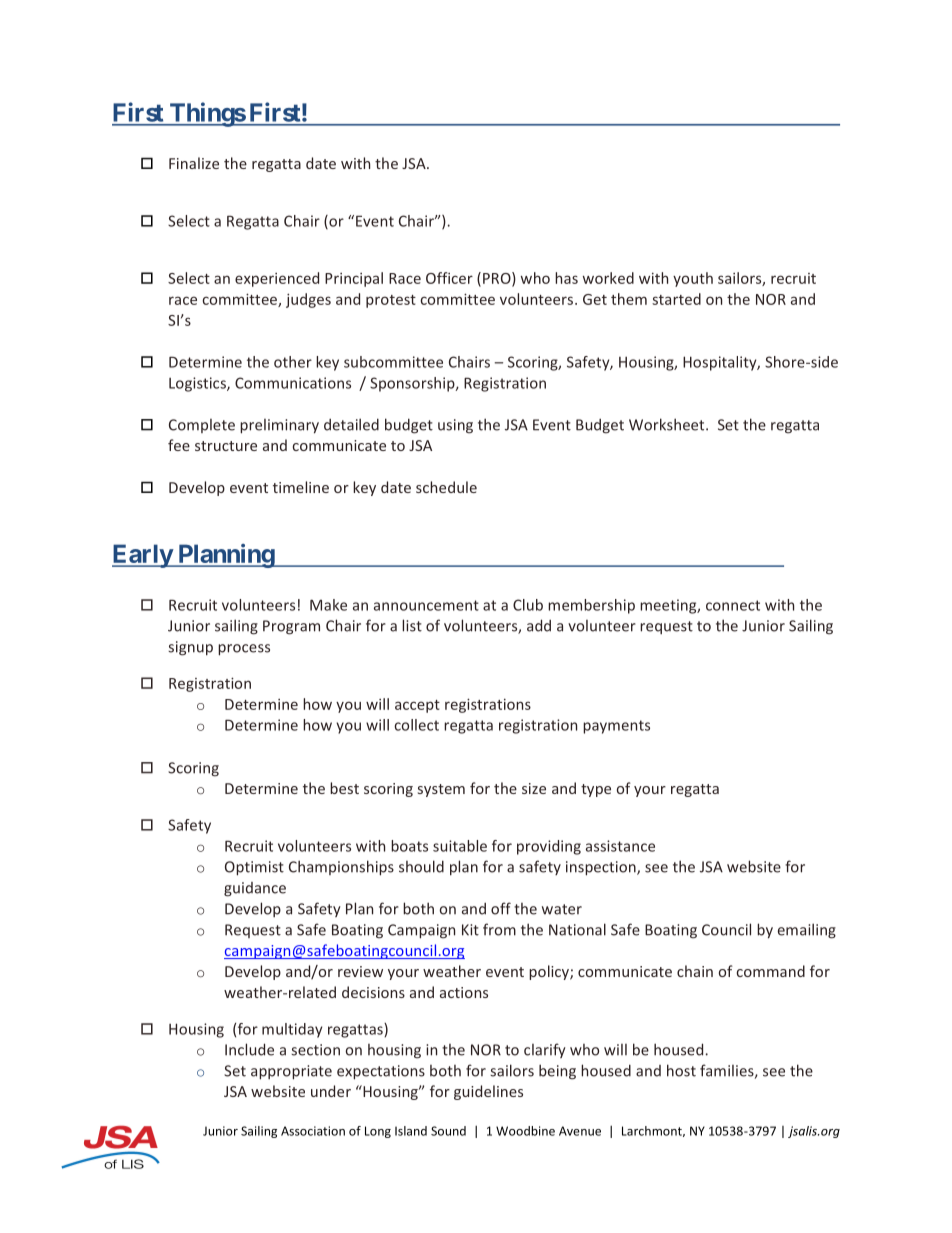 The height and width of the image is (1233, 952). Describe the element at coordinates (488, 1092) in the image. I see `guidelines` at that location.
